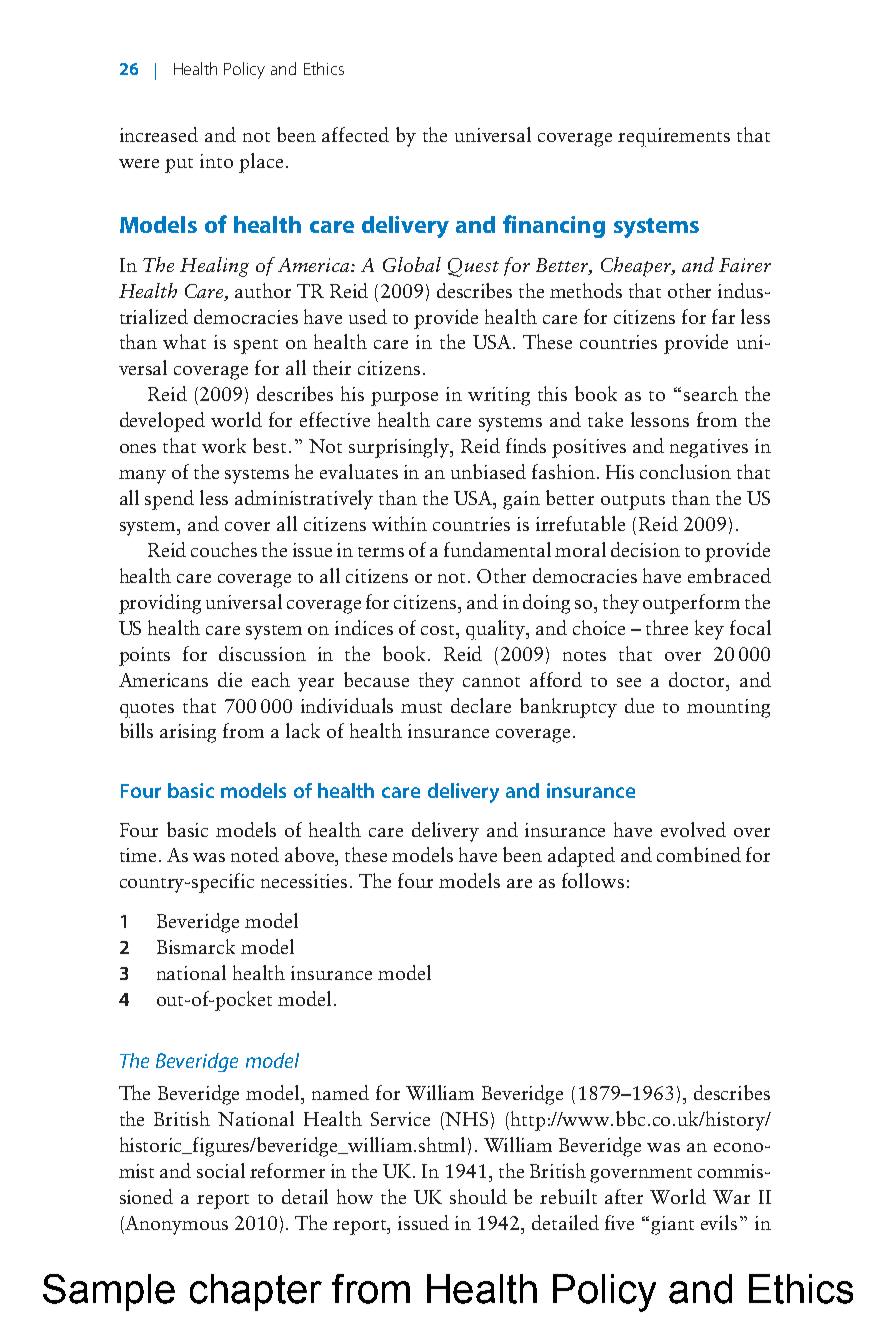 The image size is (896, 1340). I want to click on Anonymous, so click(176, 1225).
